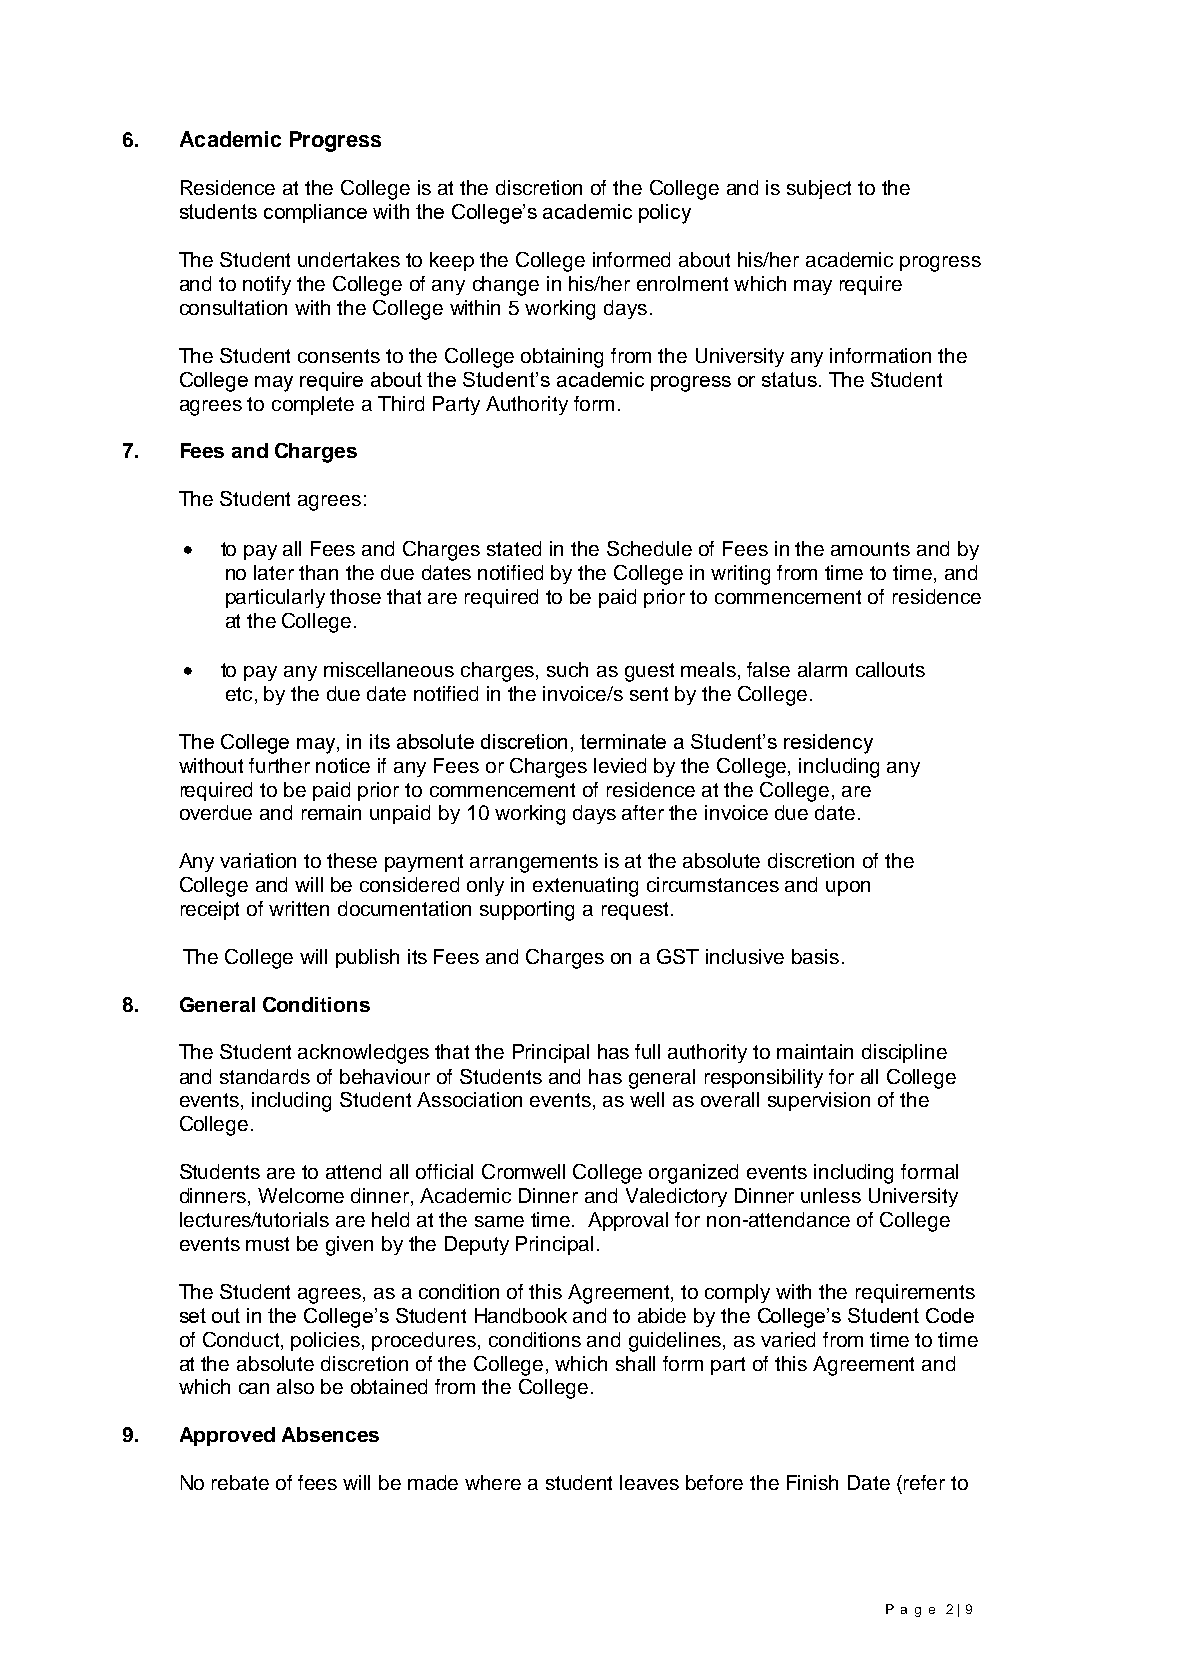 The width and height of the screenshot is (1180, 1671). I want to click on Absences, so click(330, 1434).
